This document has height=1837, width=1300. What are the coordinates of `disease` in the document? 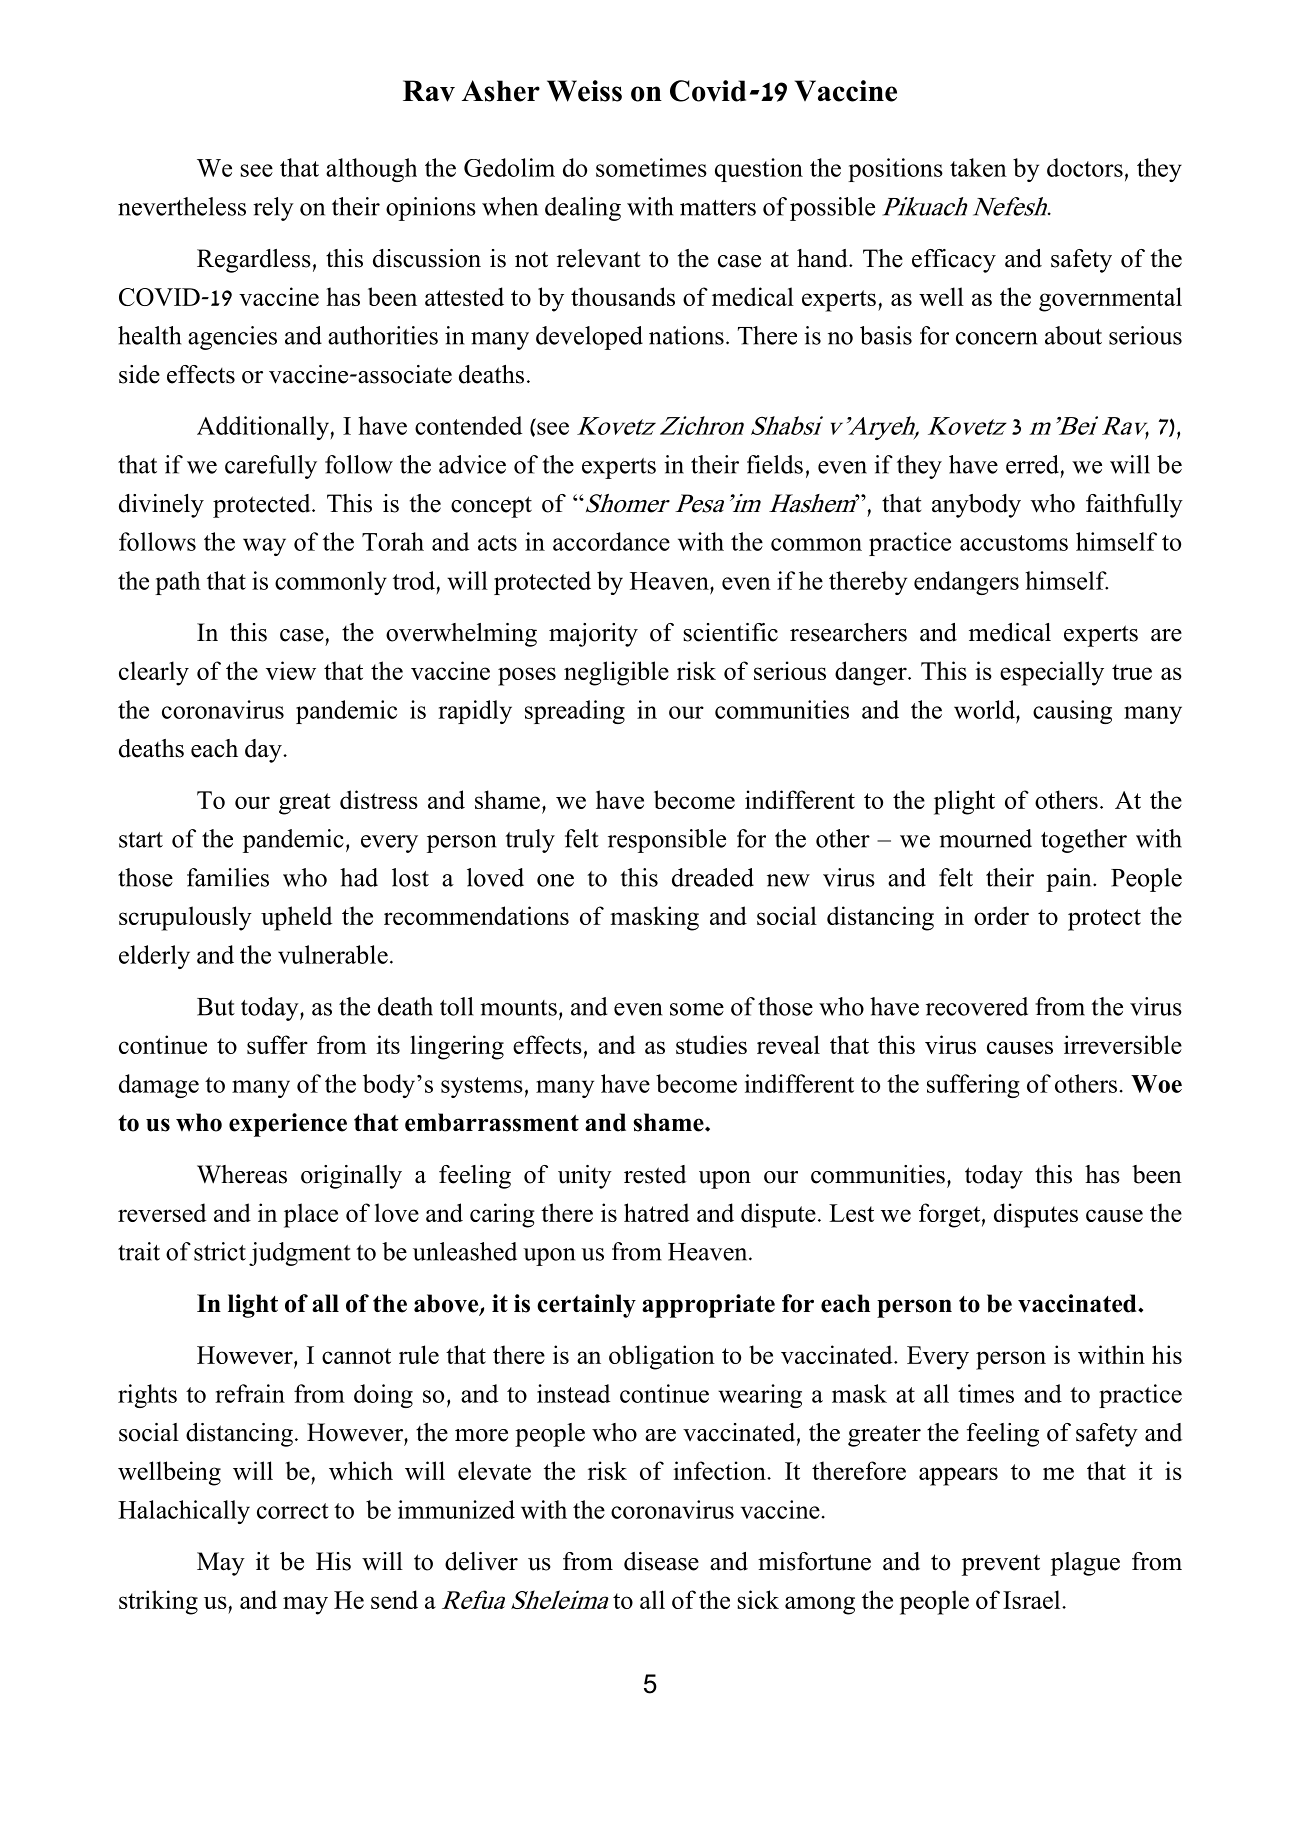 It's located at (661, 1561).
